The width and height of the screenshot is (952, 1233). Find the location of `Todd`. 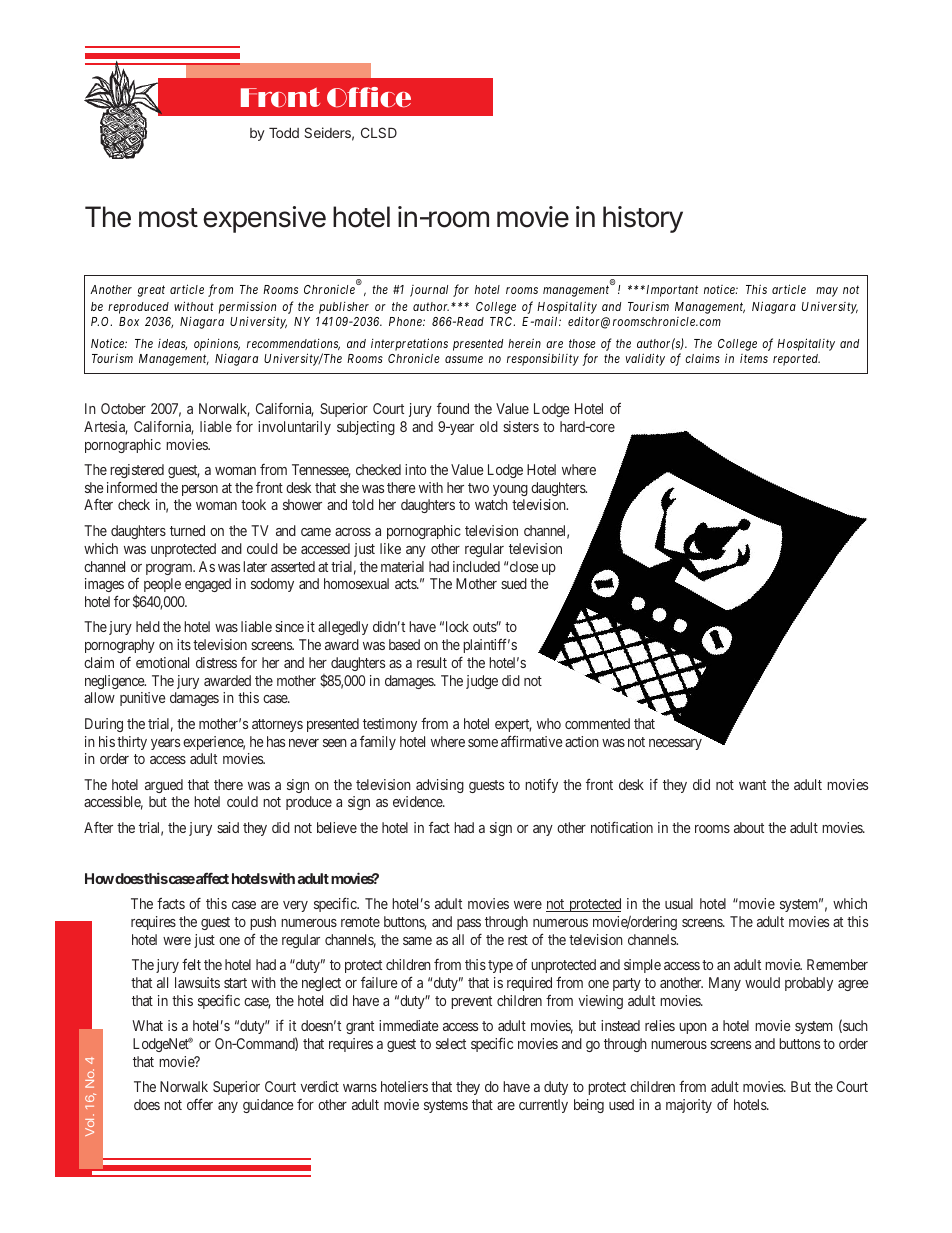

Todd is located at coordinates (284, 133).
